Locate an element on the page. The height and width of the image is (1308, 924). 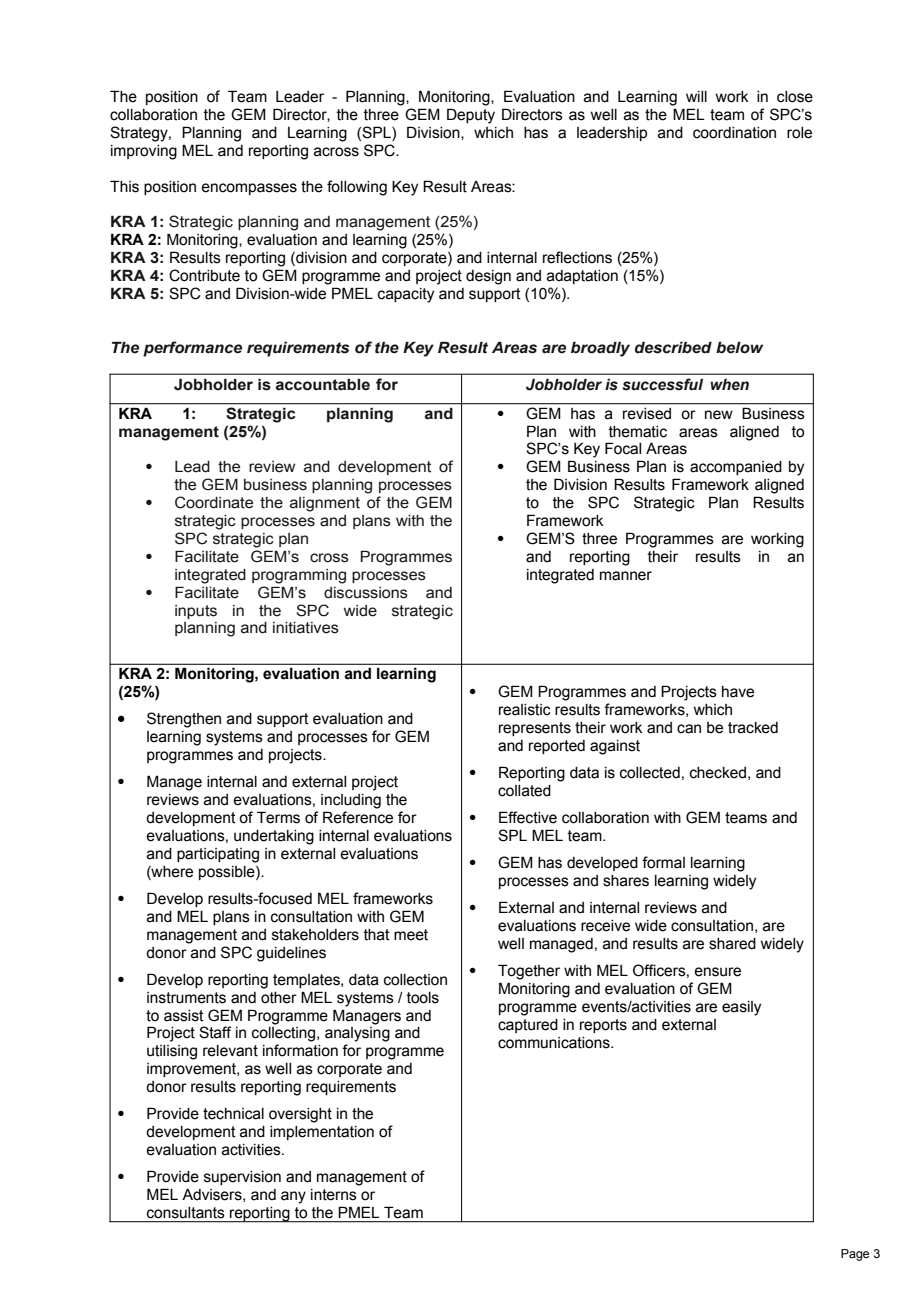
improving is located at coordinates (144, 152).
